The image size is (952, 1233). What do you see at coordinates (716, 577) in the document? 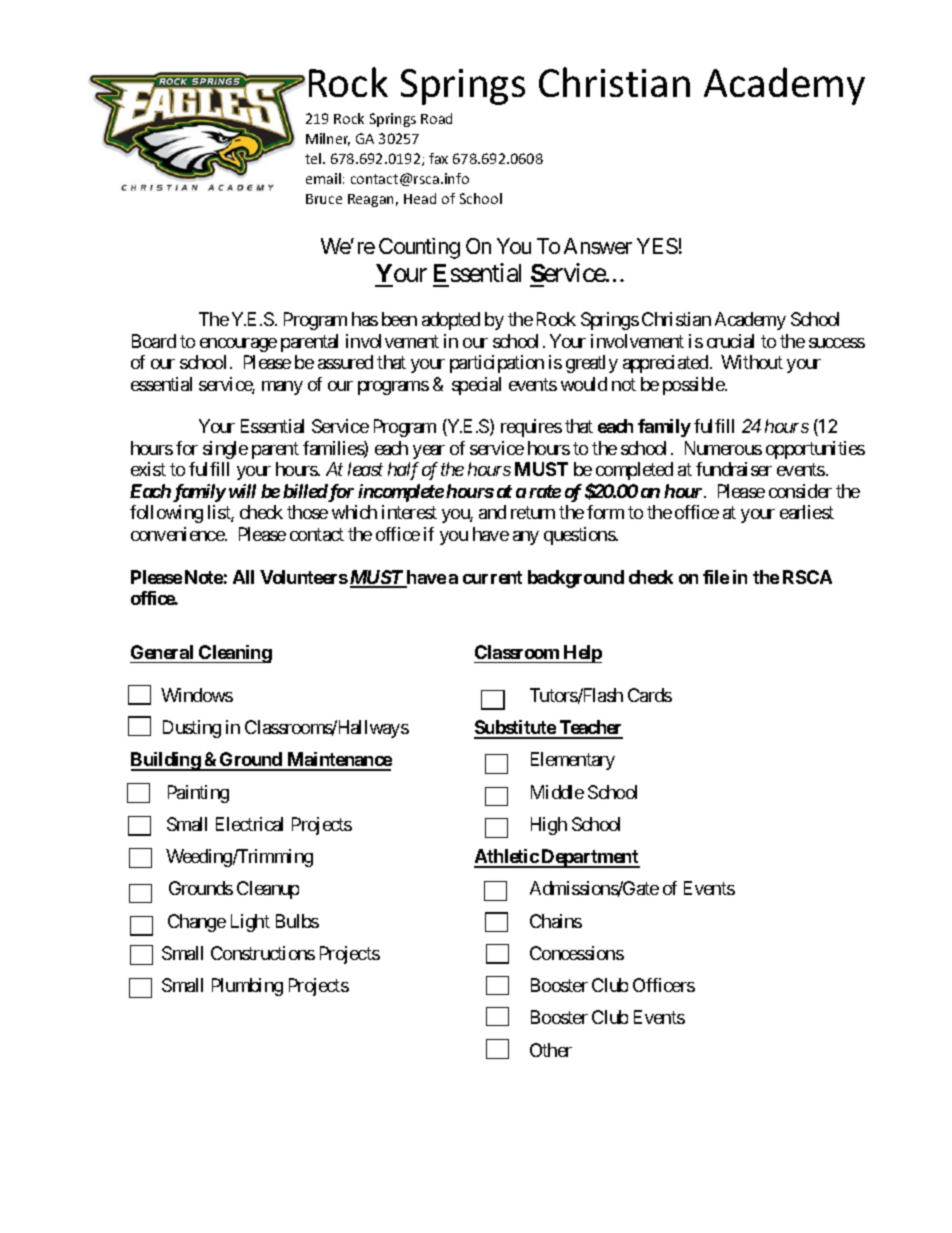
I see `file` at bounding box center [716, 577].
